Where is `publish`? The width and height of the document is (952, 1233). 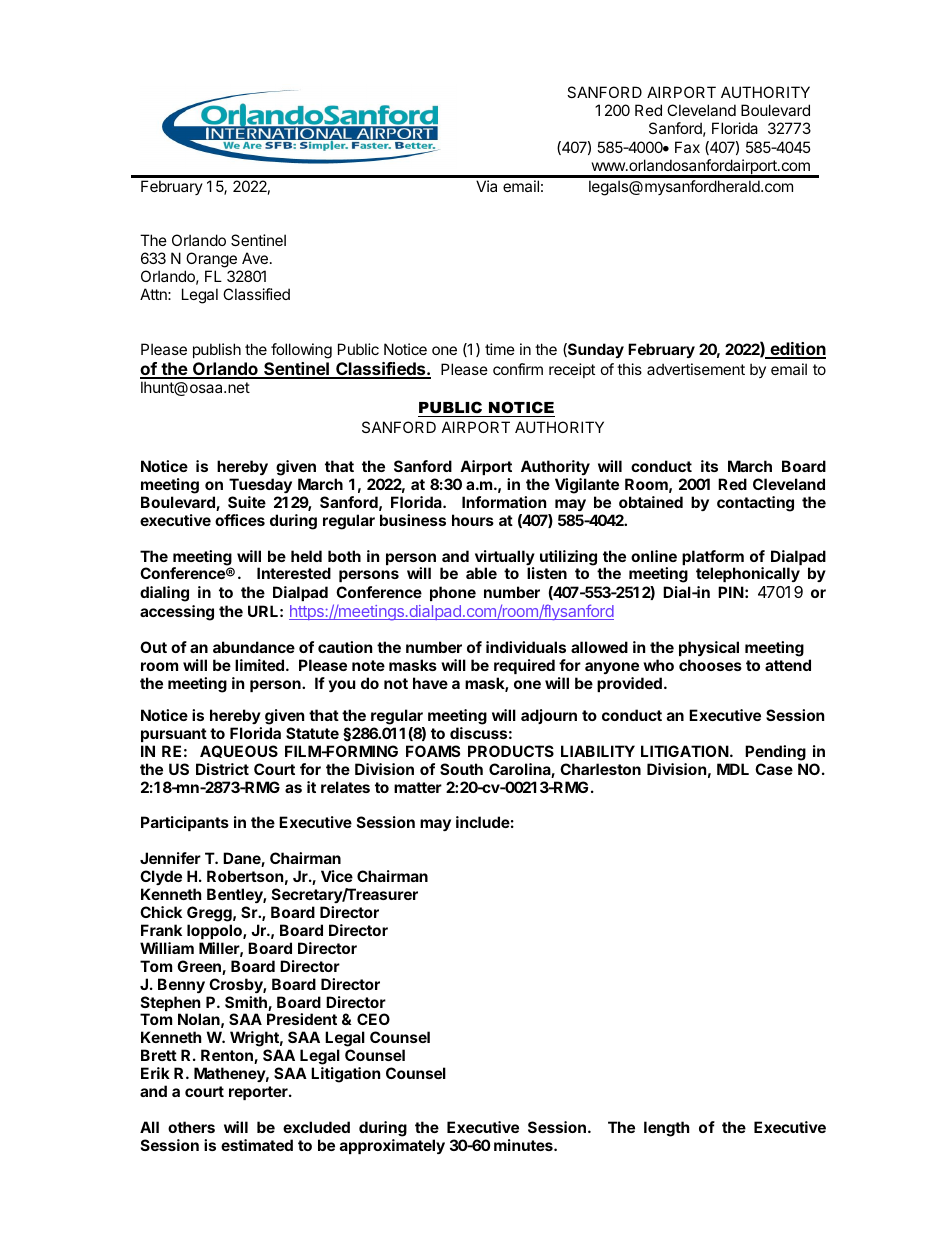
publish is located at coordinates (217, 350).
